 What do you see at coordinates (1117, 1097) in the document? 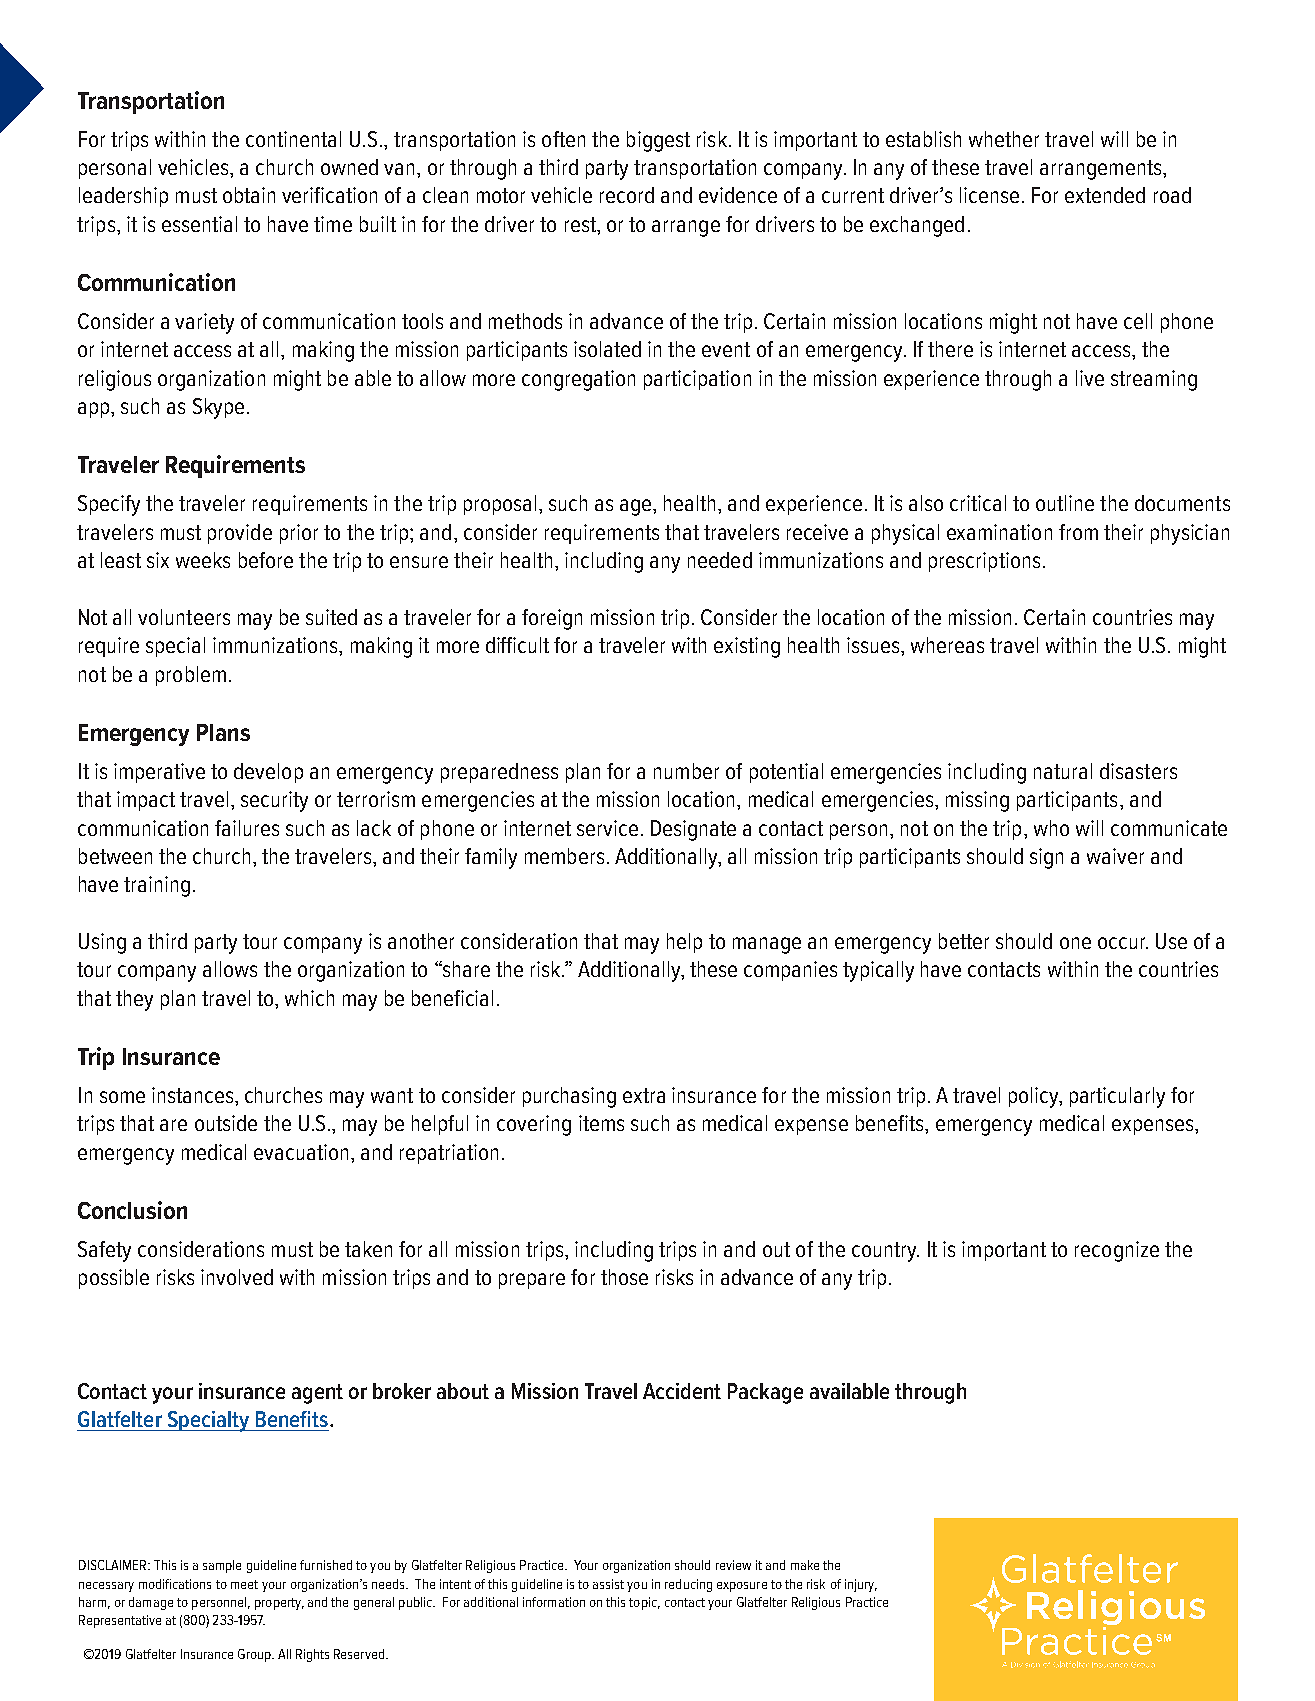
I see `particularly` at bounding box center [1117, 1097].
